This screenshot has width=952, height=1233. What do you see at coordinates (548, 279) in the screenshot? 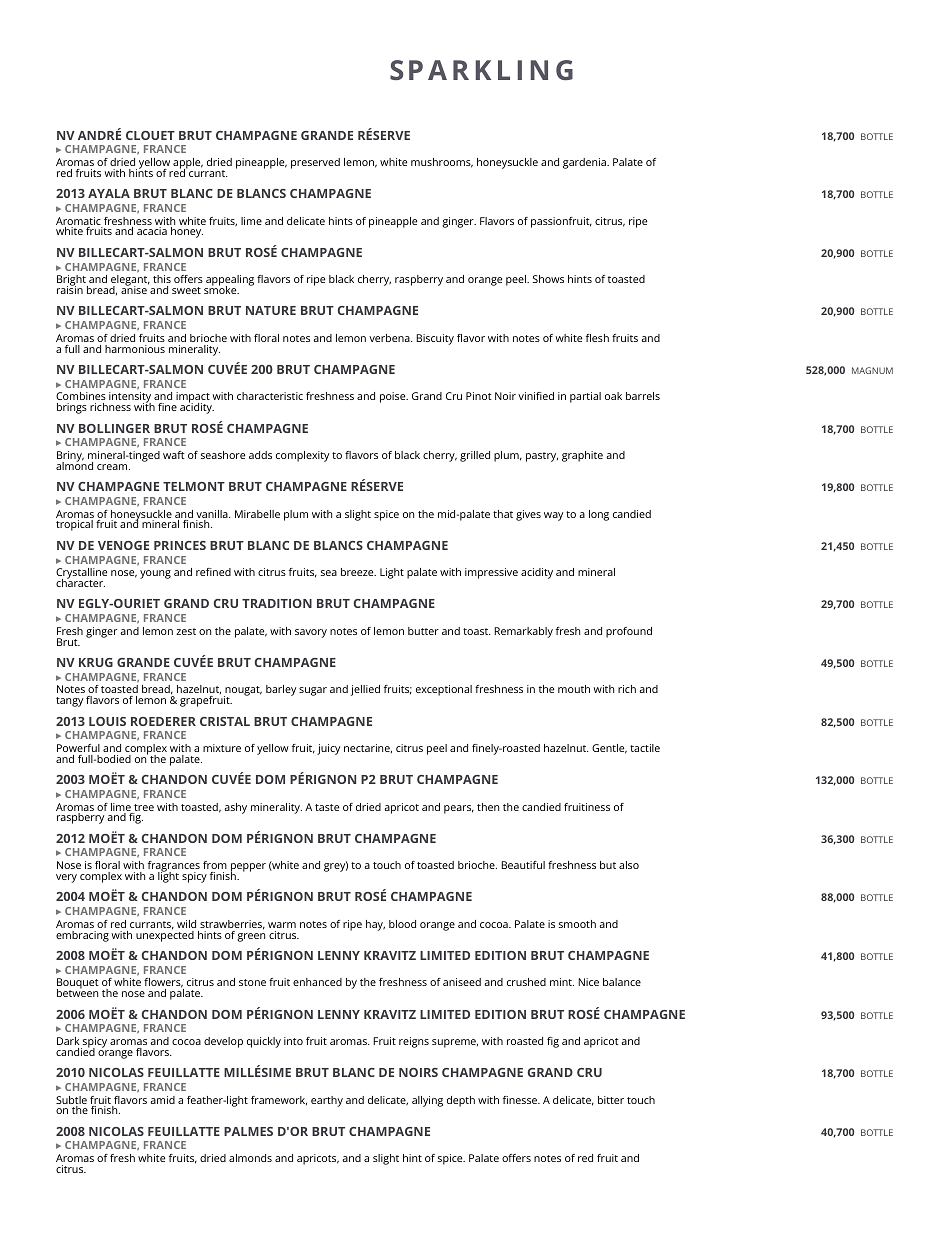
I see `Shows` at bounding box center [548, 279].
